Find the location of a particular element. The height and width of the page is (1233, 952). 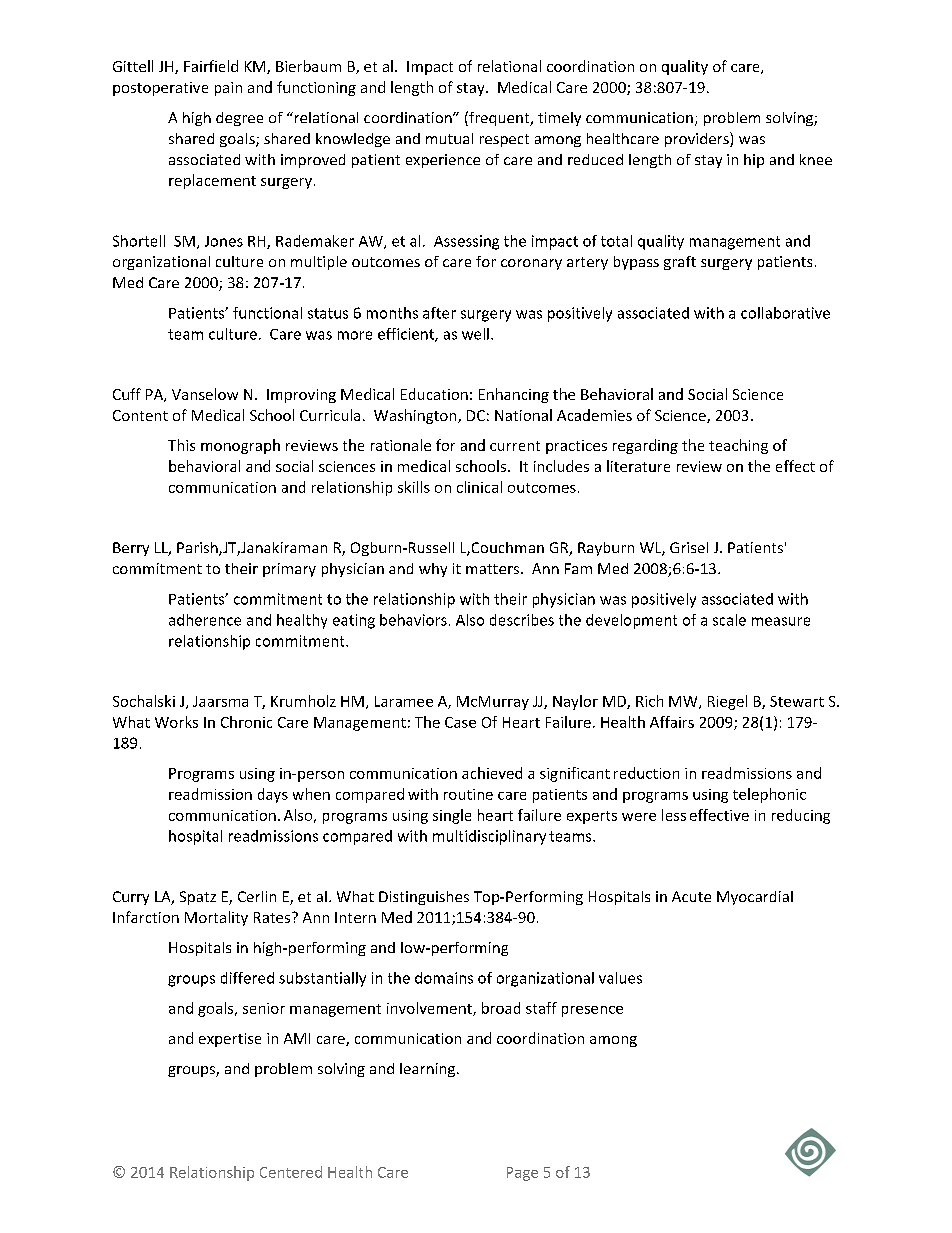

Page is located at coordinates (522, 1174).
